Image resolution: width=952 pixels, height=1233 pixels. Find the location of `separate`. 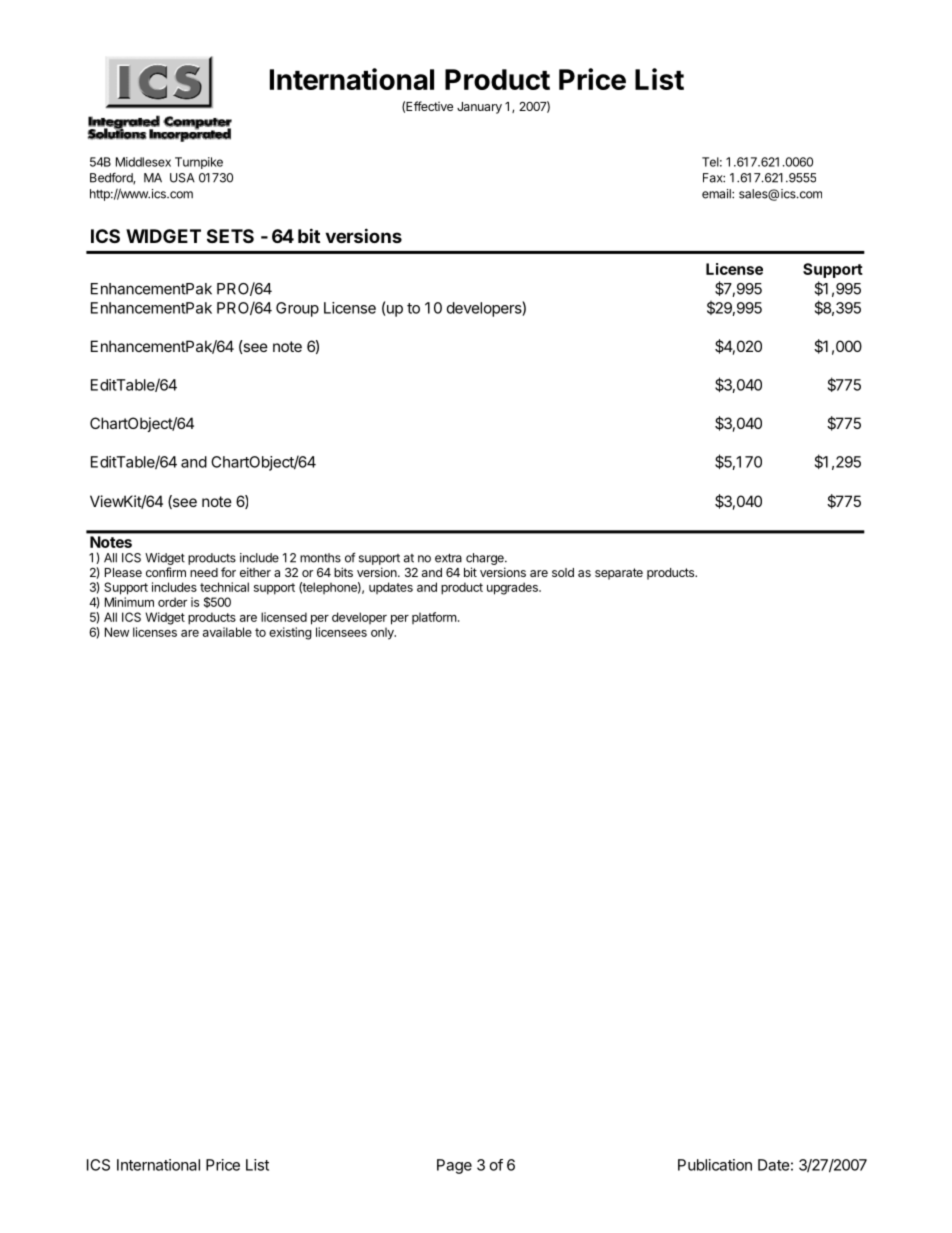

separate is located at coordinates (619, 574).
